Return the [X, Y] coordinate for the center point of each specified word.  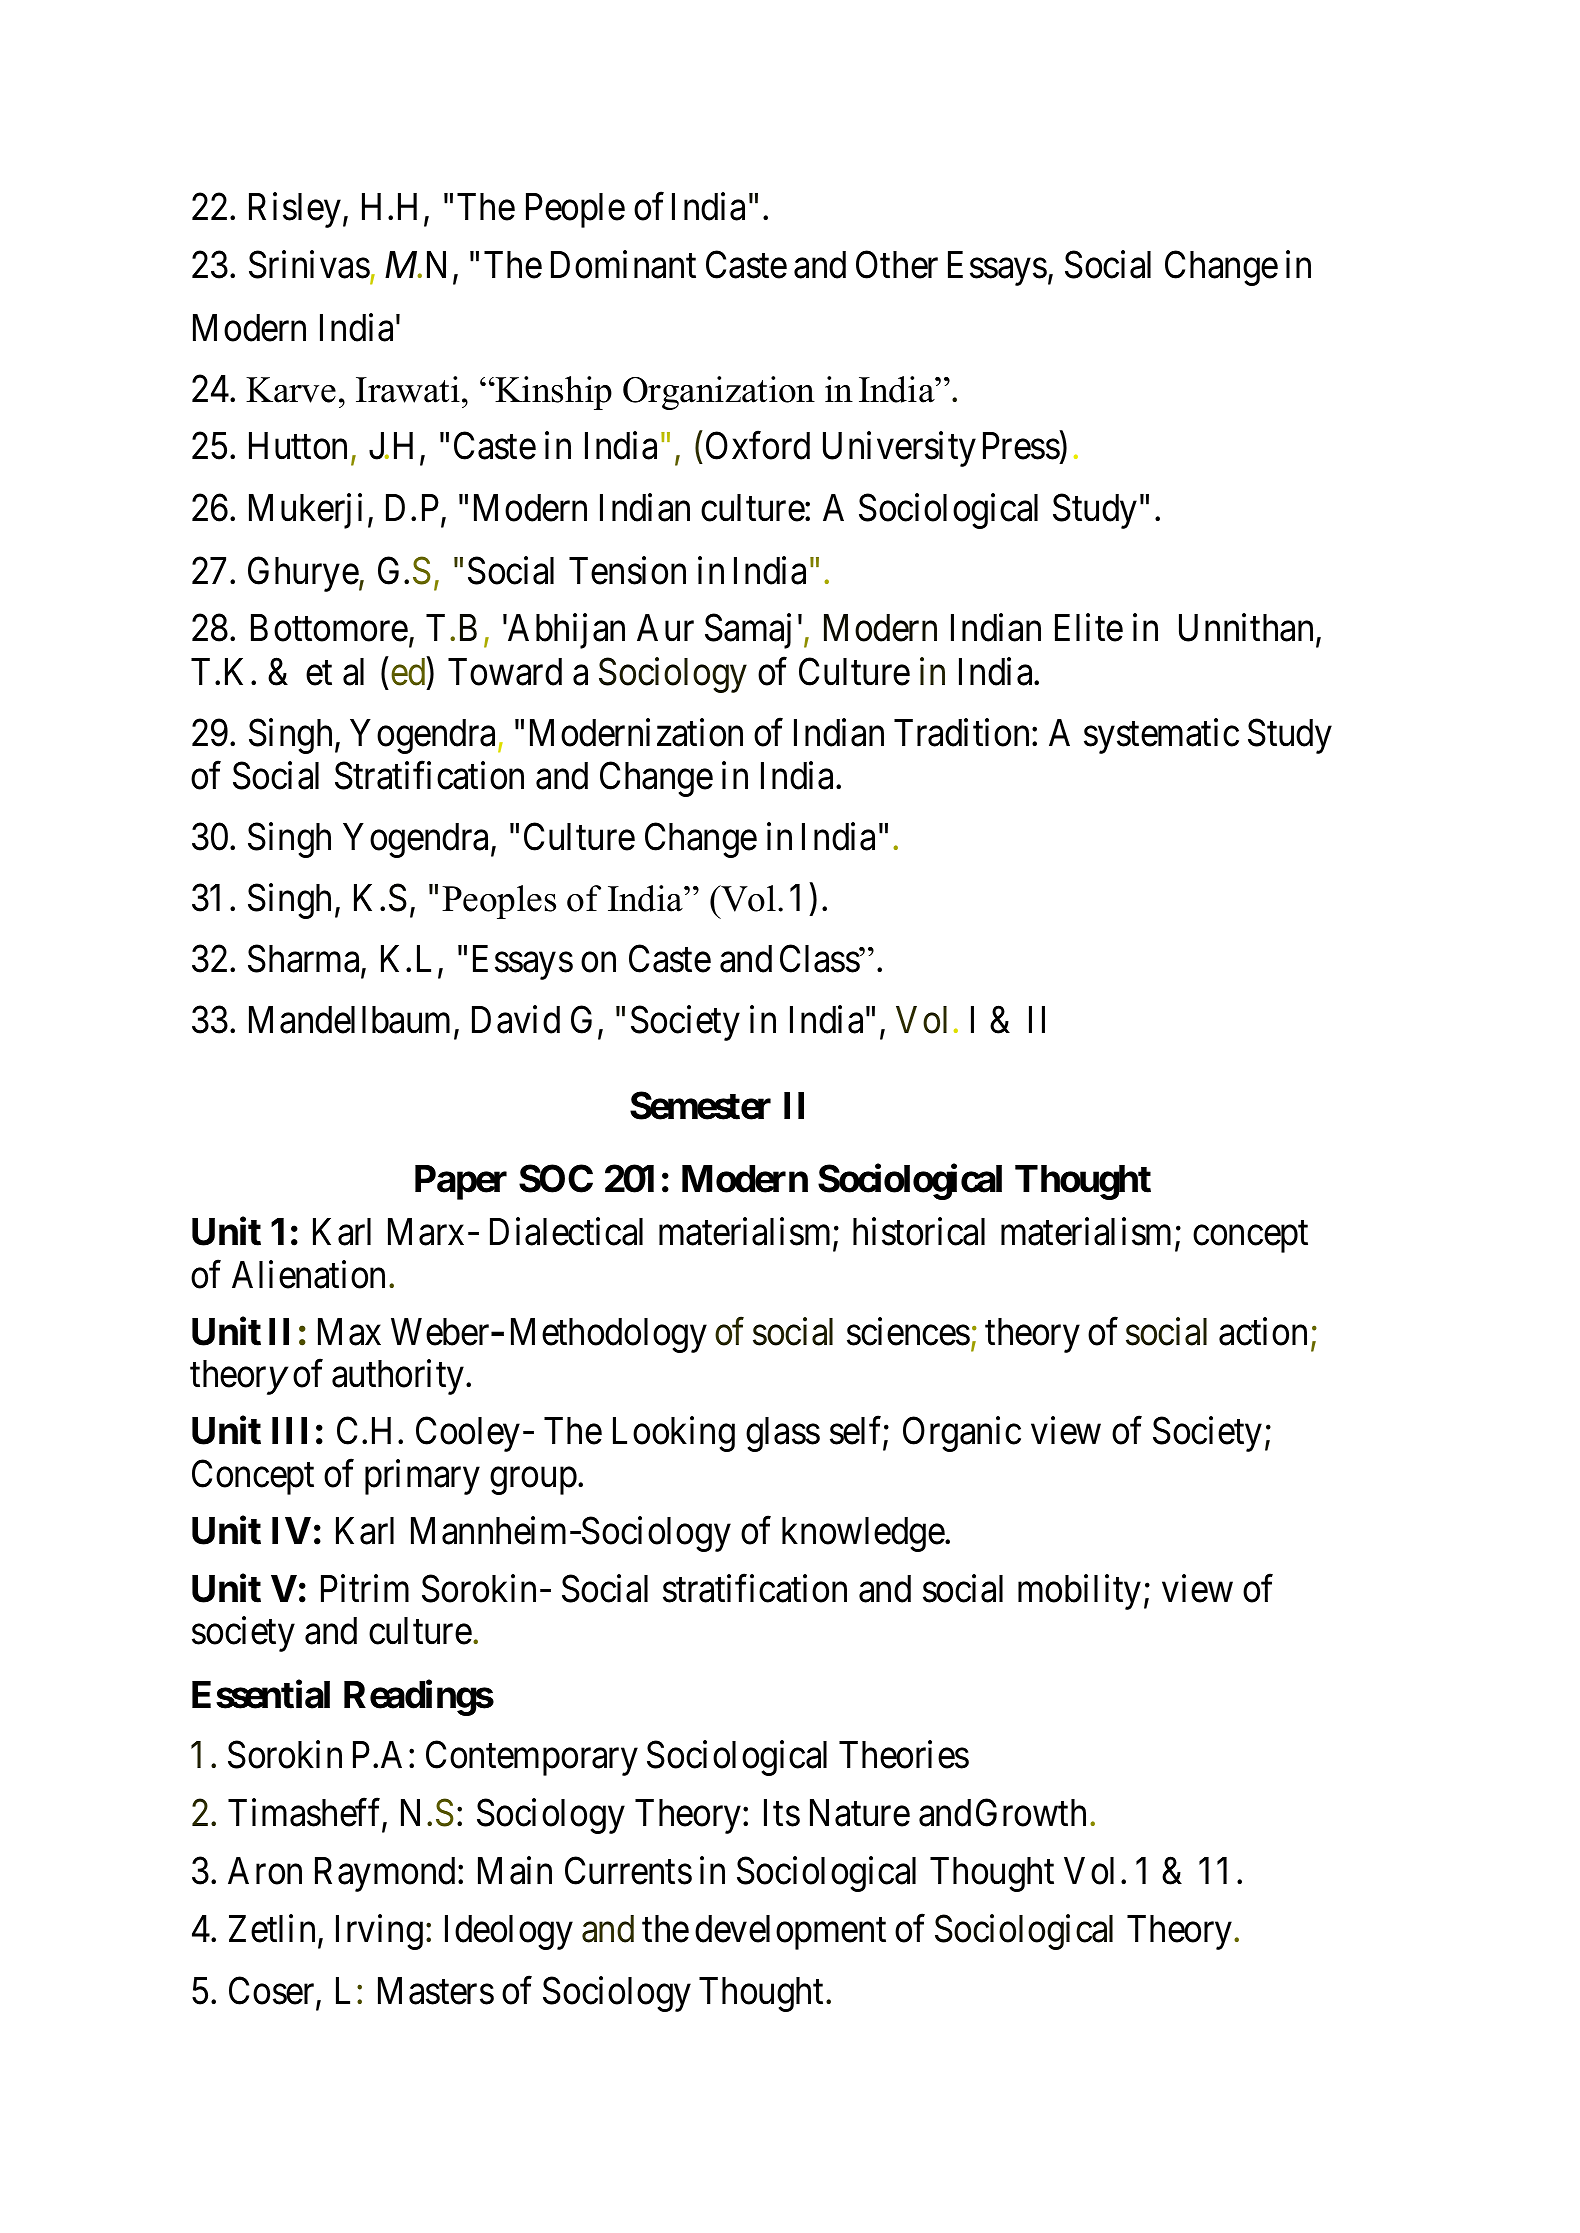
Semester [700, 1106]
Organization [719, 393]
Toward [505, 672]
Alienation [308, 1275]
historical [919, 1232]
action [1263, 1331]
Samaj [748, 631]
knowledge [864, 1534]
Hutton [298, 446]
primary [422, 1477]
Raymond [387, 1874]
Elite [1089, 628]
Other [897, 265]
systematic [1161, 736]
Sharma [305, 960]
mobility [1079, 1592]
